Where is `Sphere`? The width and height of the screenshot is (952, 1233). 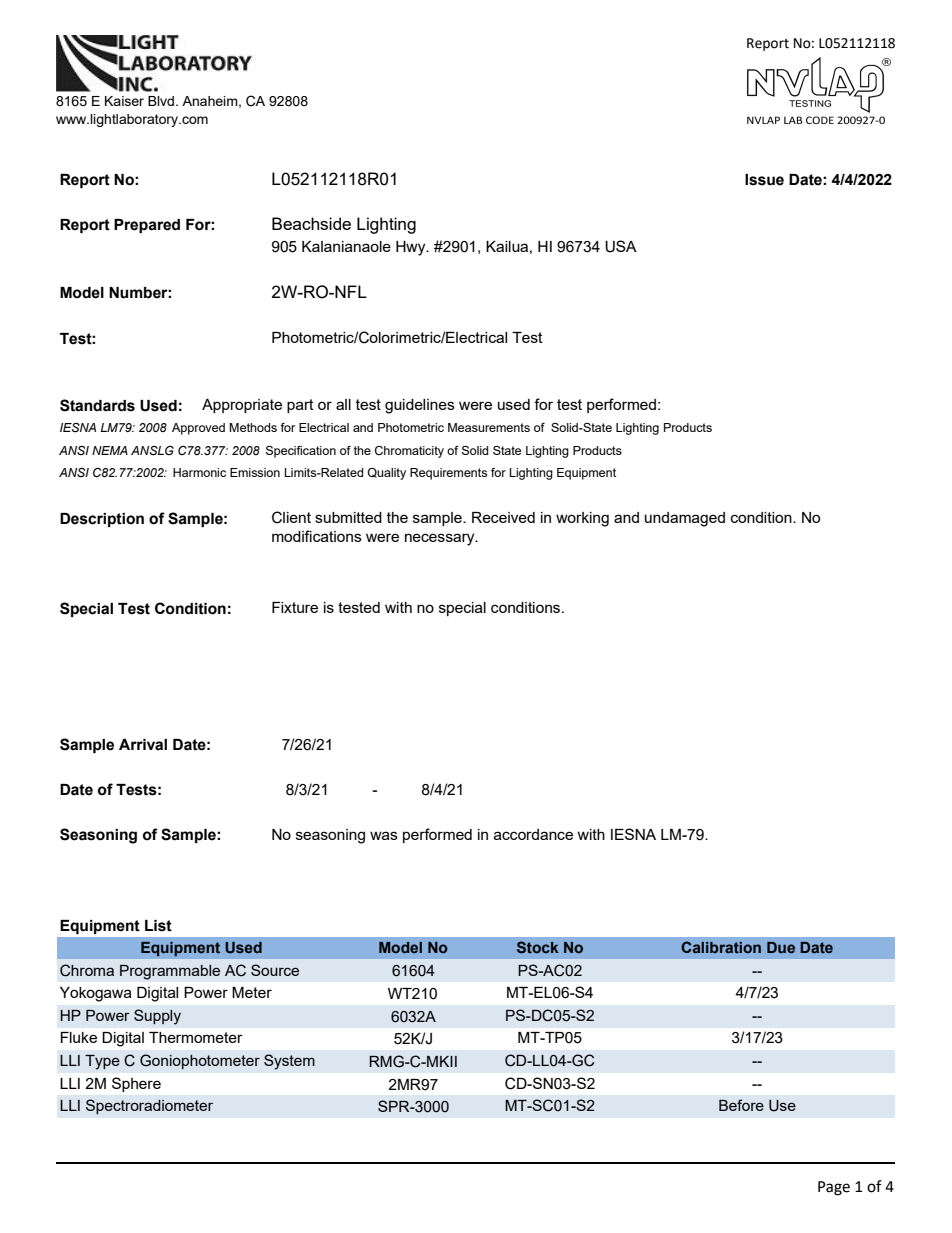
Sphere is located at coordinates (136, 1084).
